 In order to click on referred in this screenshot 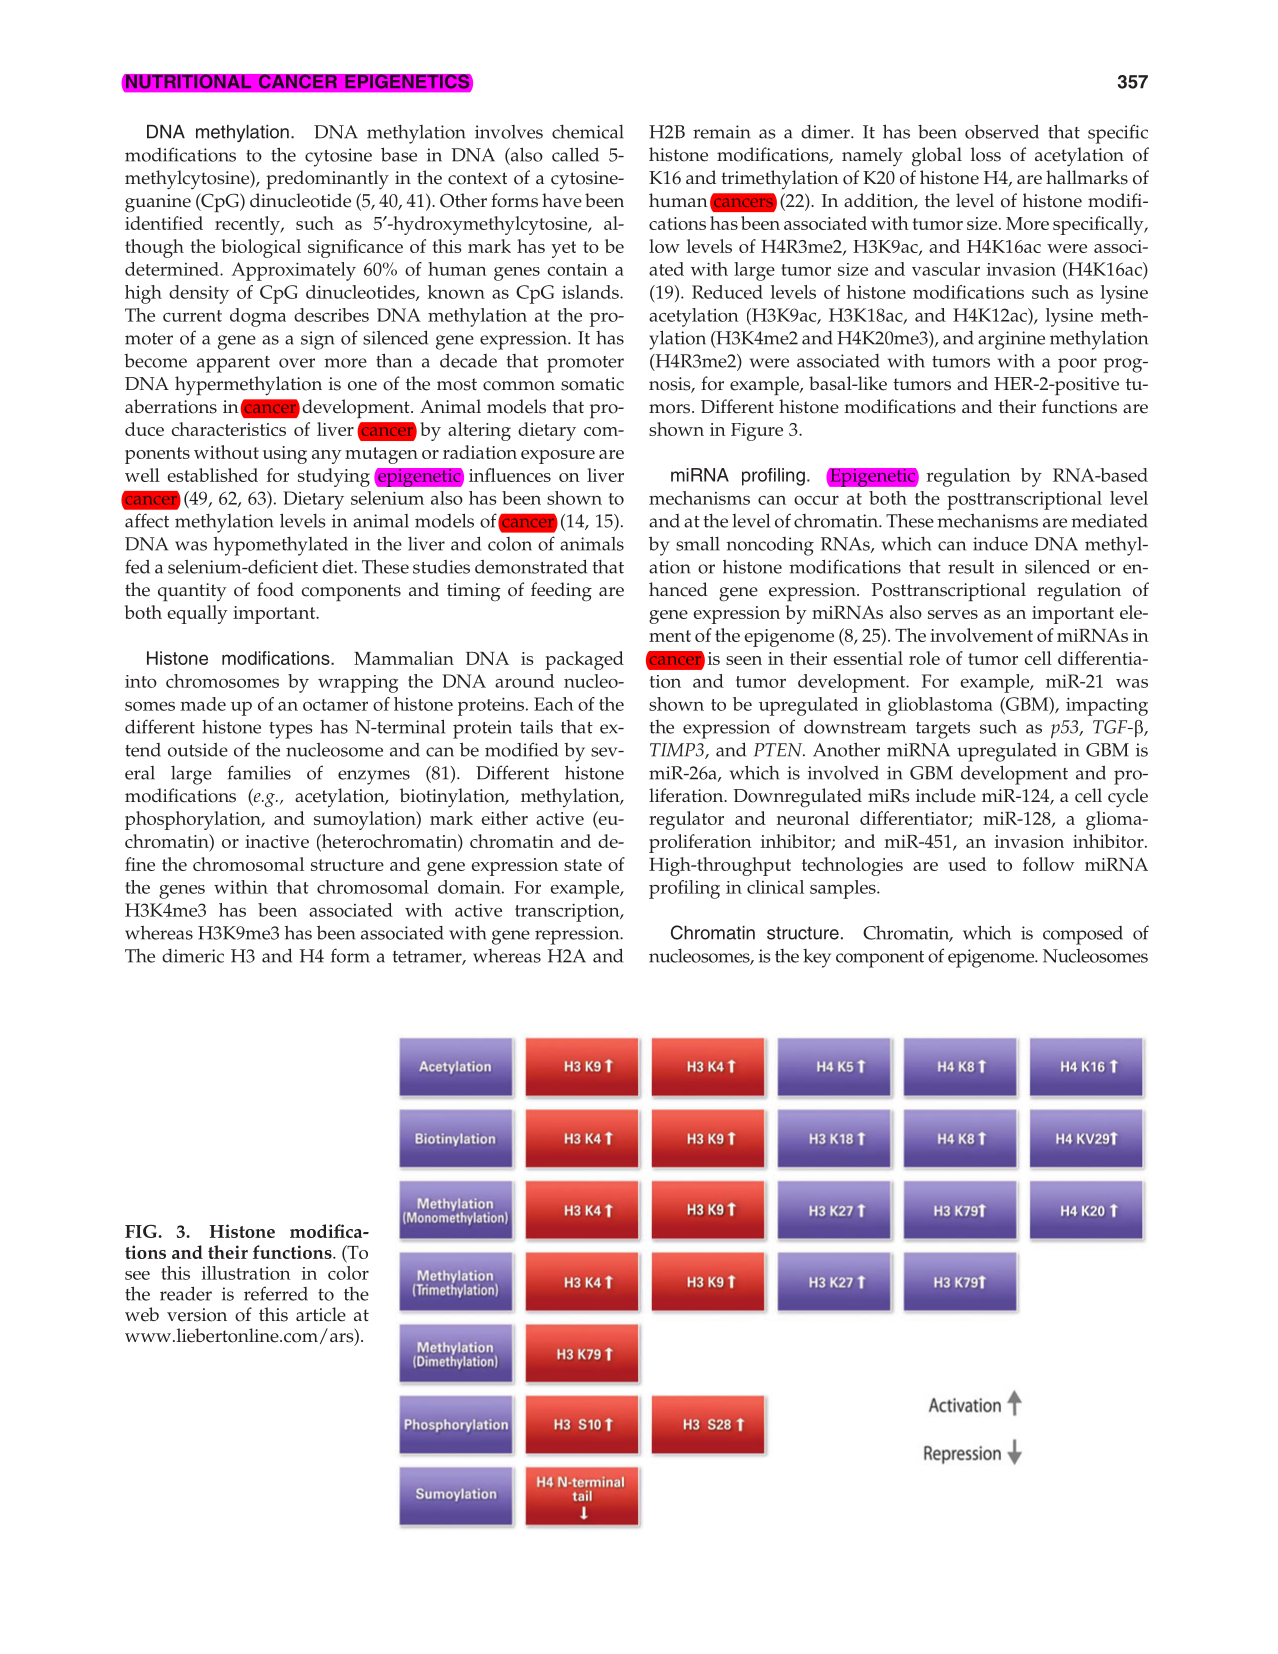, I will do `click(276, 1293)`.
